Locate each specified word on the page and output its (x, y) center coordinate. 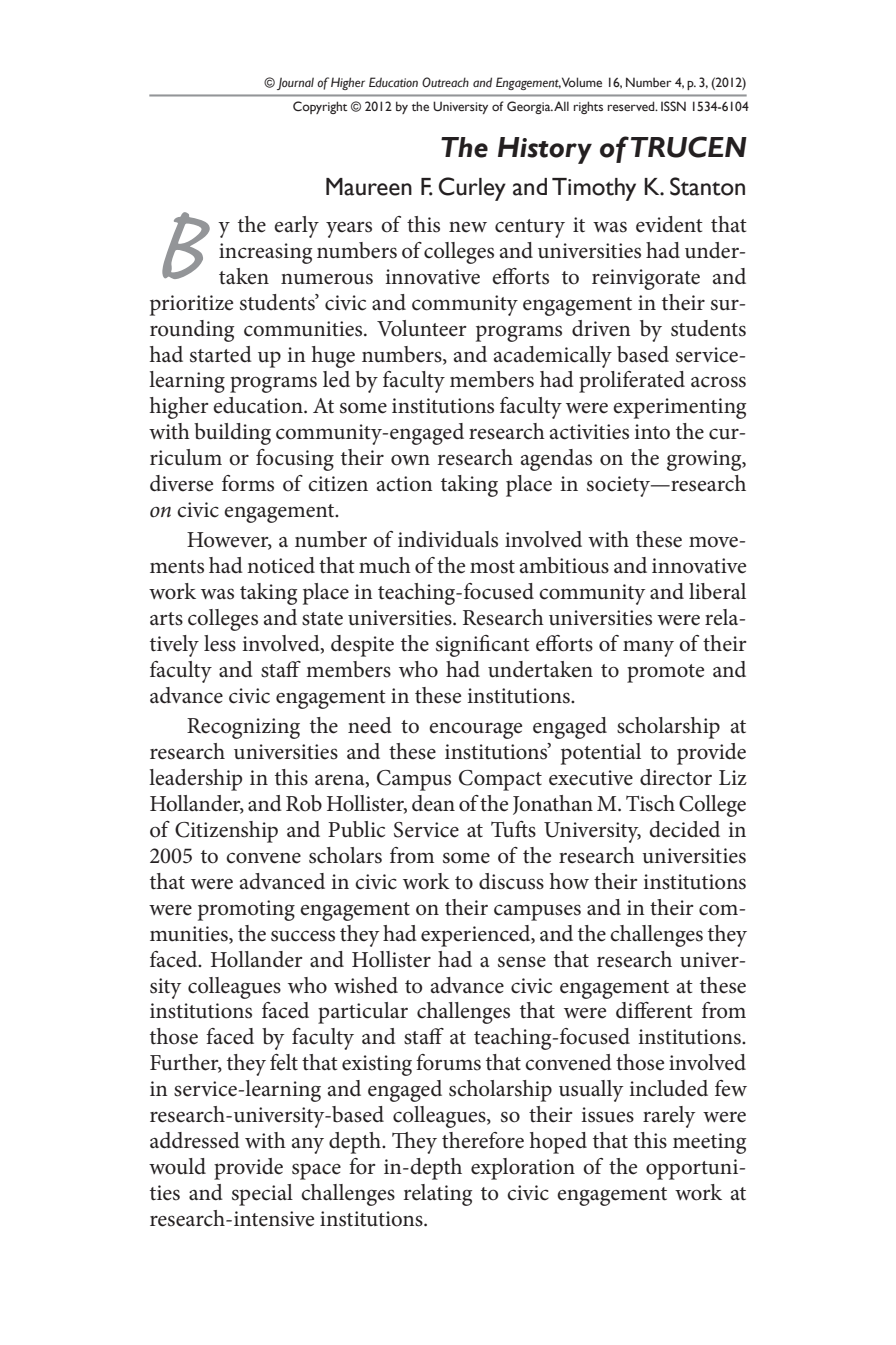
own (410, 460)
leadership (195, 780)
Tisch (650, 803)
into (652, 432)
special (262, 1195)
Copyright (320, 107)
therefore (483, 1140)
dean (433, 803)
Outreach (445, 82)
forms (248, 483)
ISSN (673, 106)
